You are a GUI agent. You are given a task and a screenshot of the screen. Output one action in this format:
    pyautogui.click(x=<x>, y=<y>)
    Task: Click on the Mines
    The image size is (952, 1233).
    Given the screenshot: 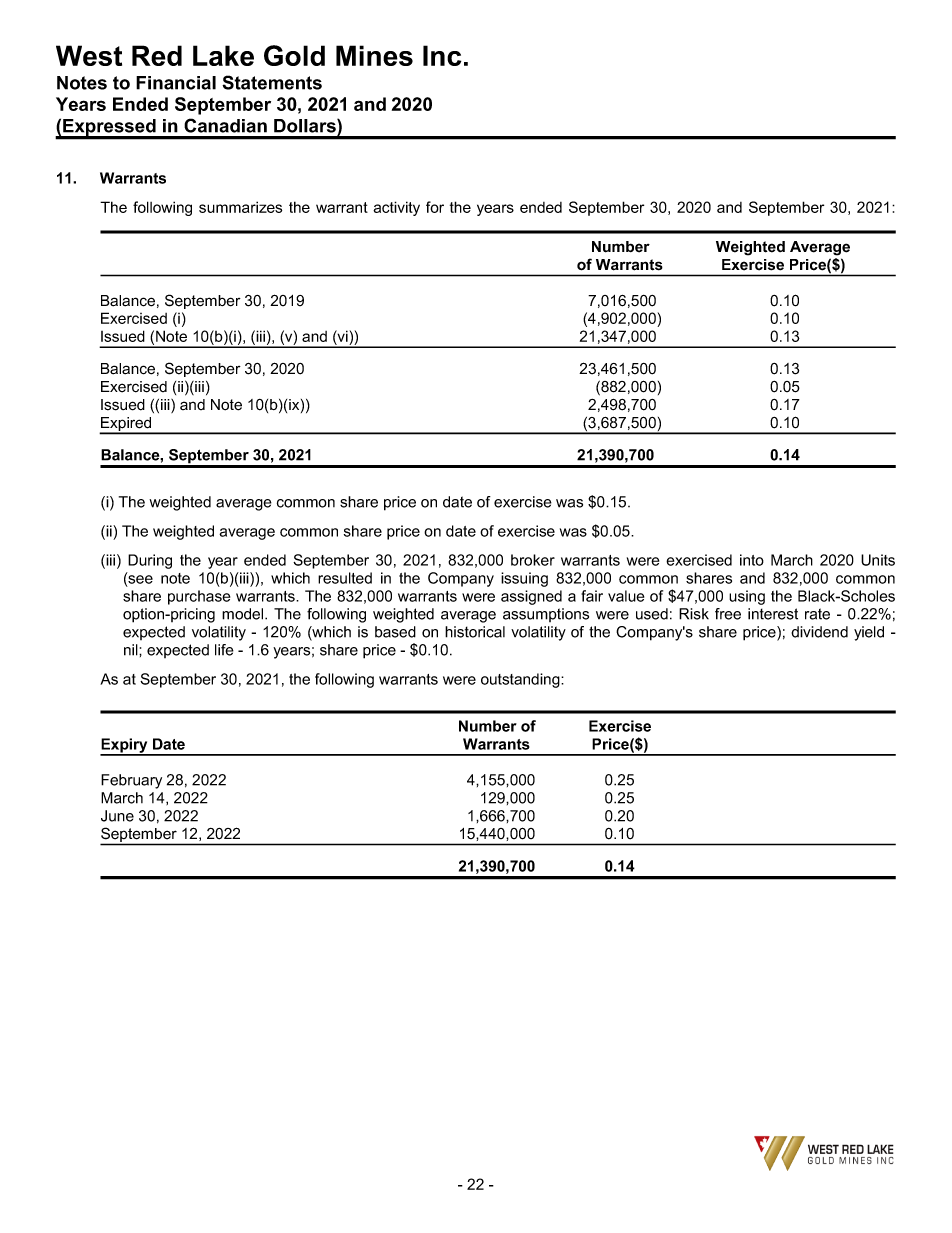 What is the action you would take?
    pyautogui.click(x=374, y=55)
